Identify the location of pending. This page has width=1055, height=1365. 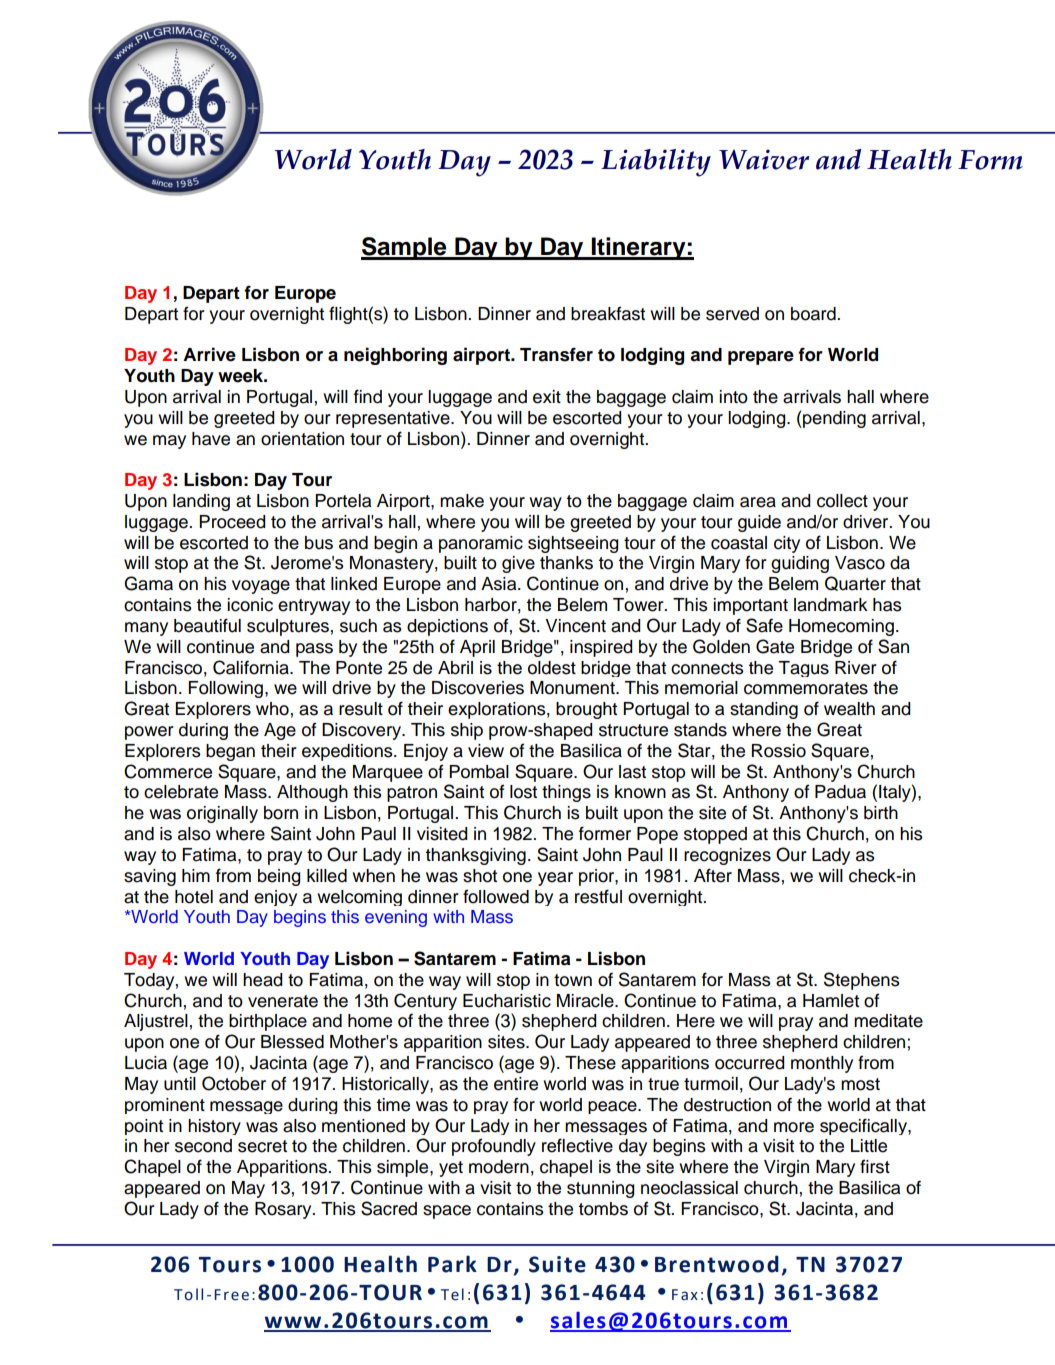
(833, 419).
